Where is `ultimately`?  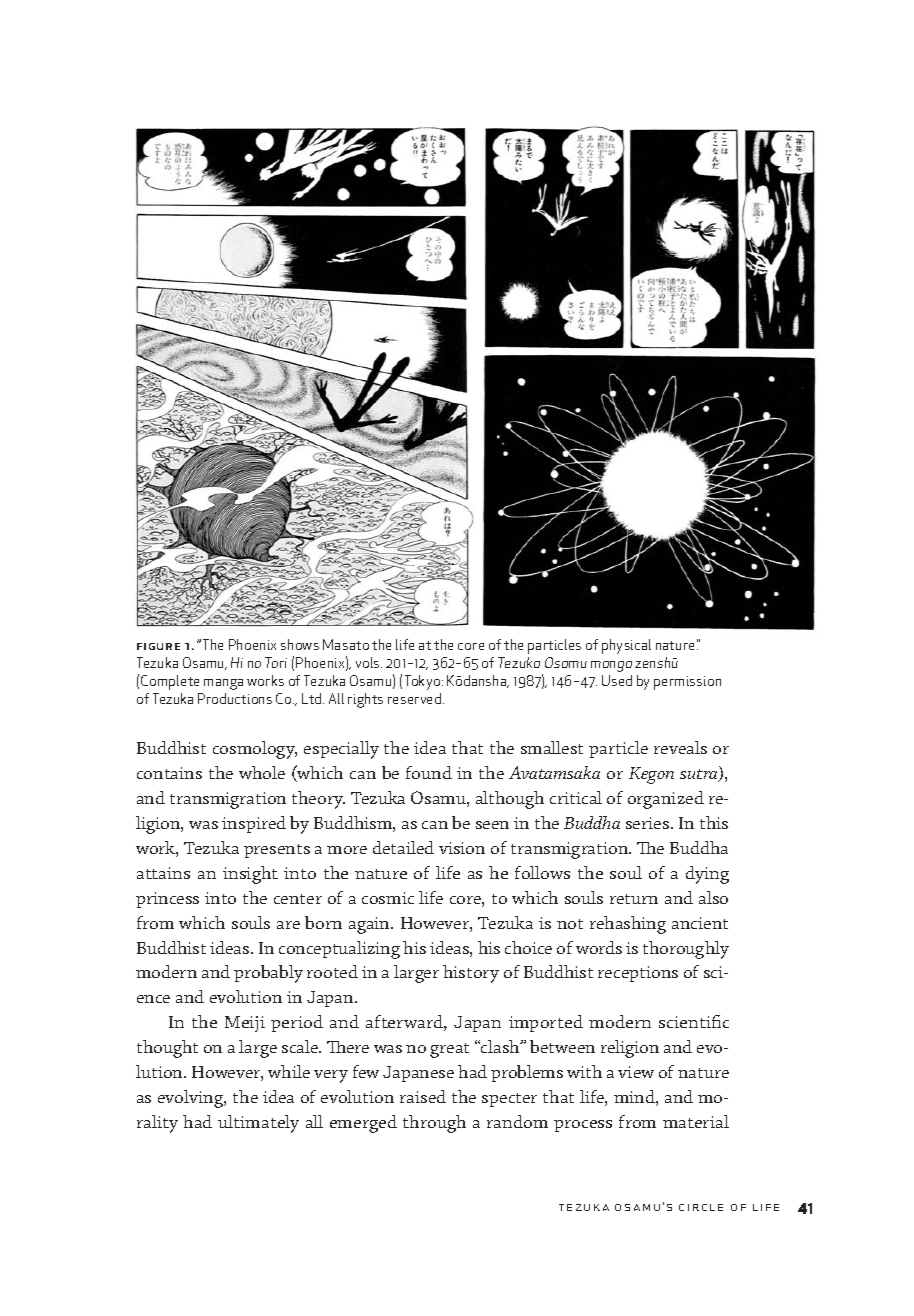 ultimately is located at coordinates (258, 1124).
